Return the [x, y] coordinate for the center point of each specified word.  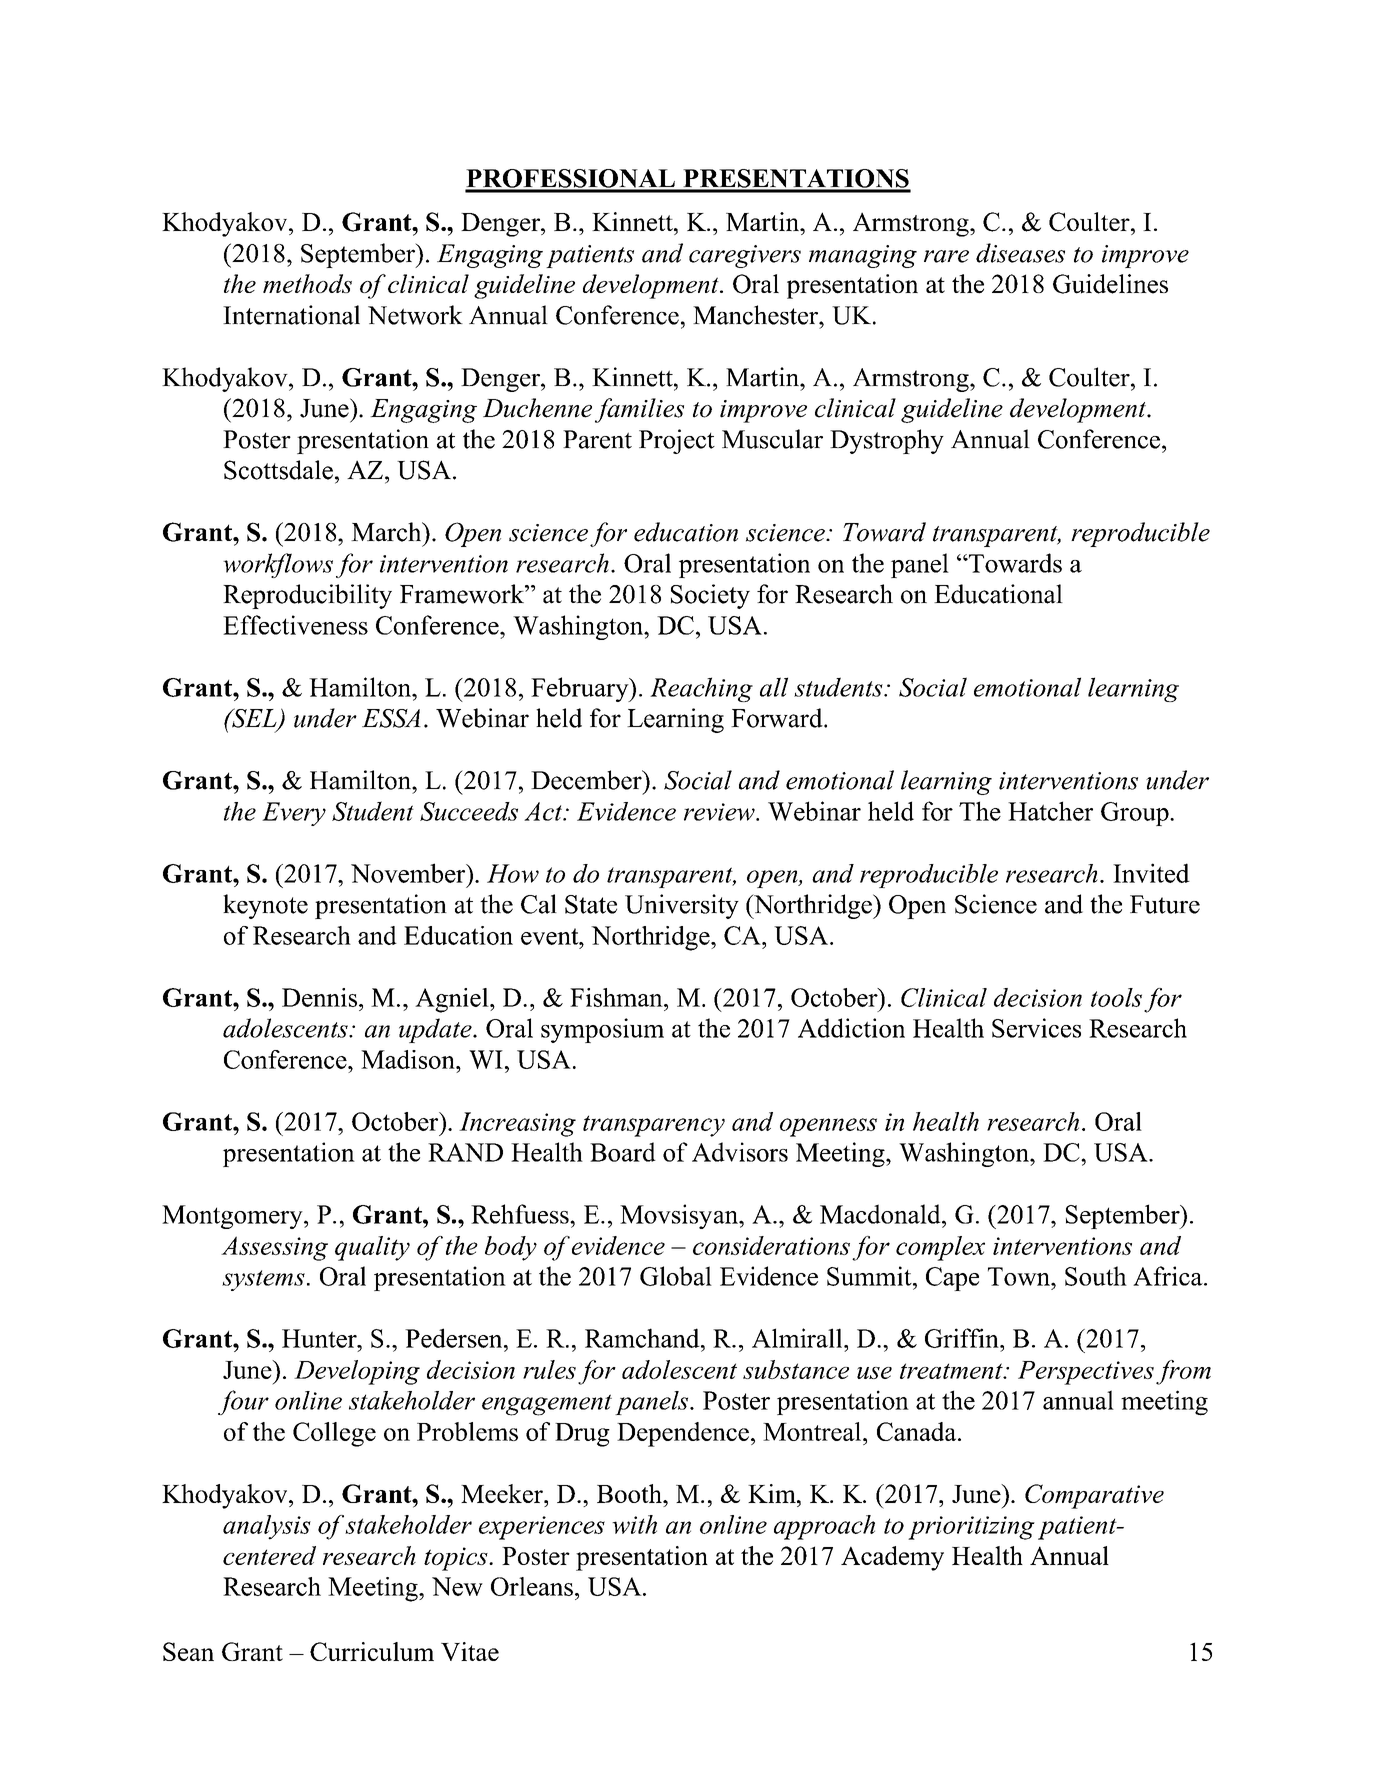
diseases [1020, 253]
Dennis [321, 997]
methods [307, 283]
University [682, 906]
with [634, 1524]
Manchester [756, 315]
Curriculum [372, 1651]
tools [1116, 997]
